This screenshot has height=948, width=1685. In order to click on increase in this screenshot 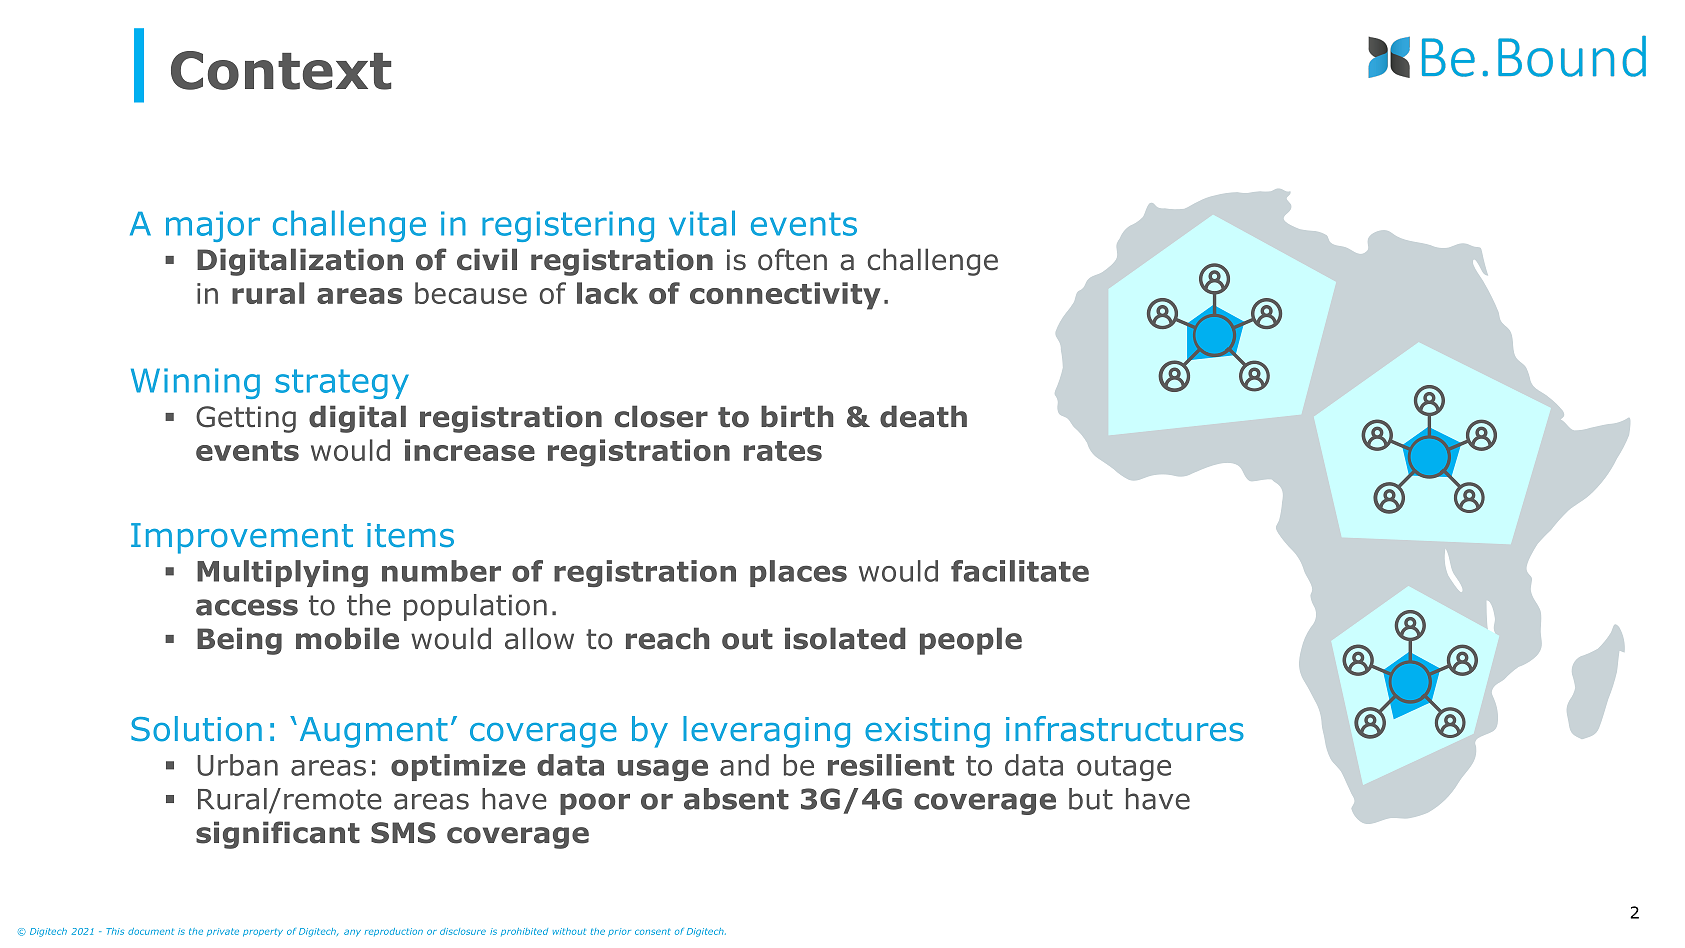, I will do `click(470, 450)`.
